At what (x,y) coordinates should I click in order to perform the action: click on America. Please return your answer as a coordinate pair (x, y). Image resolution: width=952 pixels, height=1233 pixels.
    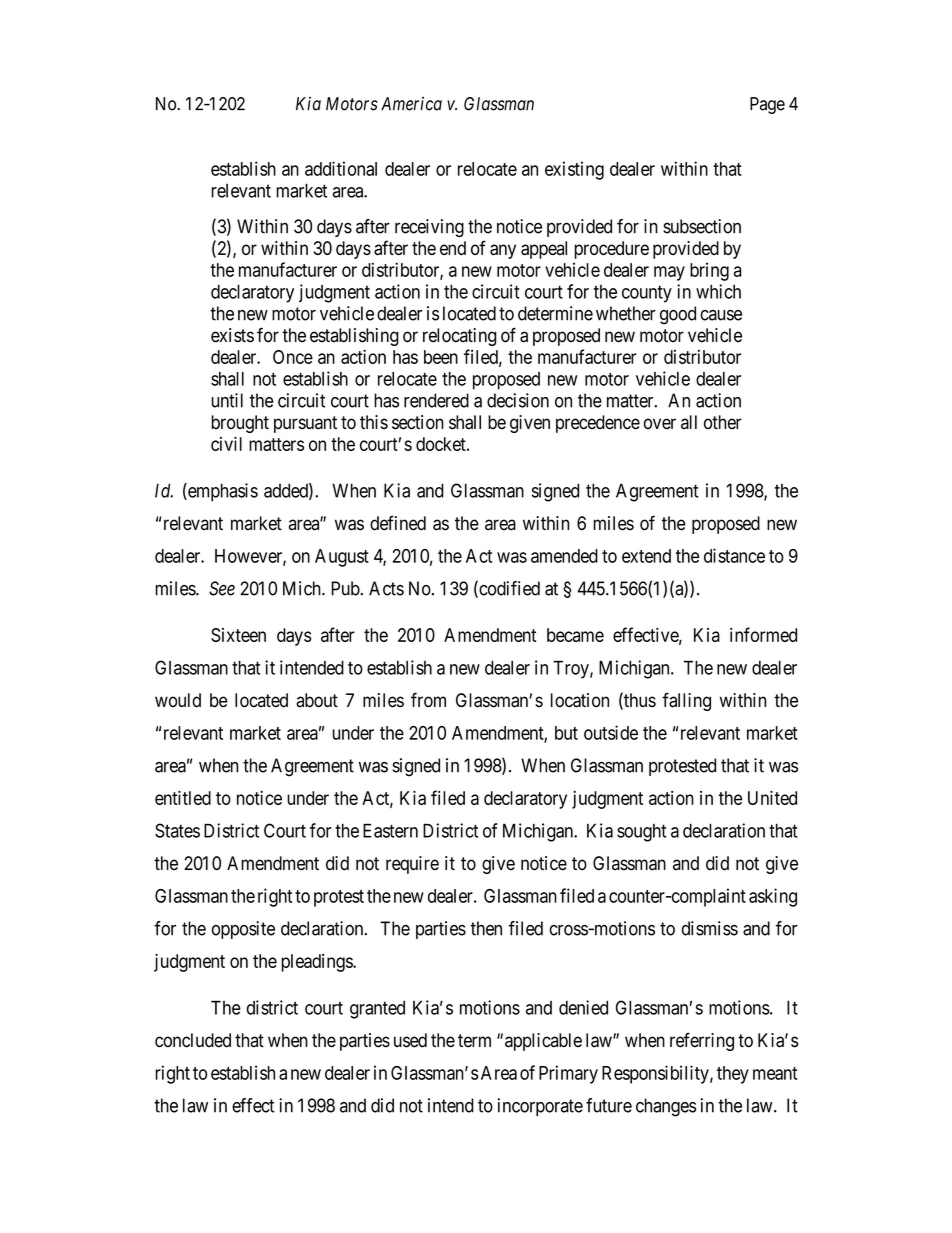
    Looking at the image, I should click on (411, 104).
